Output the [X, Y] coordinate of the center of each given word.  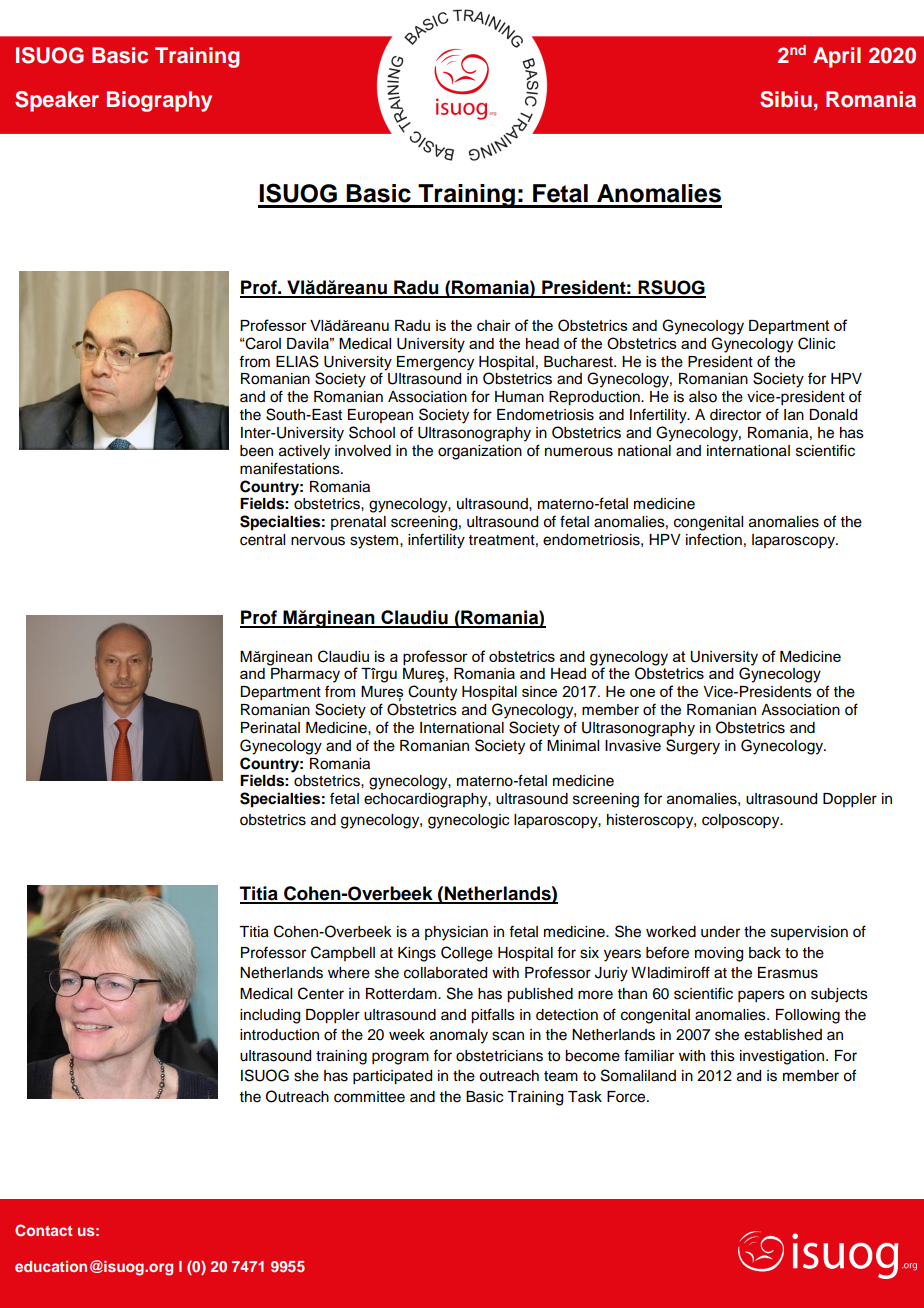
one [642, 692]
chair [494, 325]
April [837, 57]
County [432, 693]
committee [369, 1097]
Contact [43, 1230]
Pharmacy [305, 675]
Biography [159, 101]
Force [627, 1097]
